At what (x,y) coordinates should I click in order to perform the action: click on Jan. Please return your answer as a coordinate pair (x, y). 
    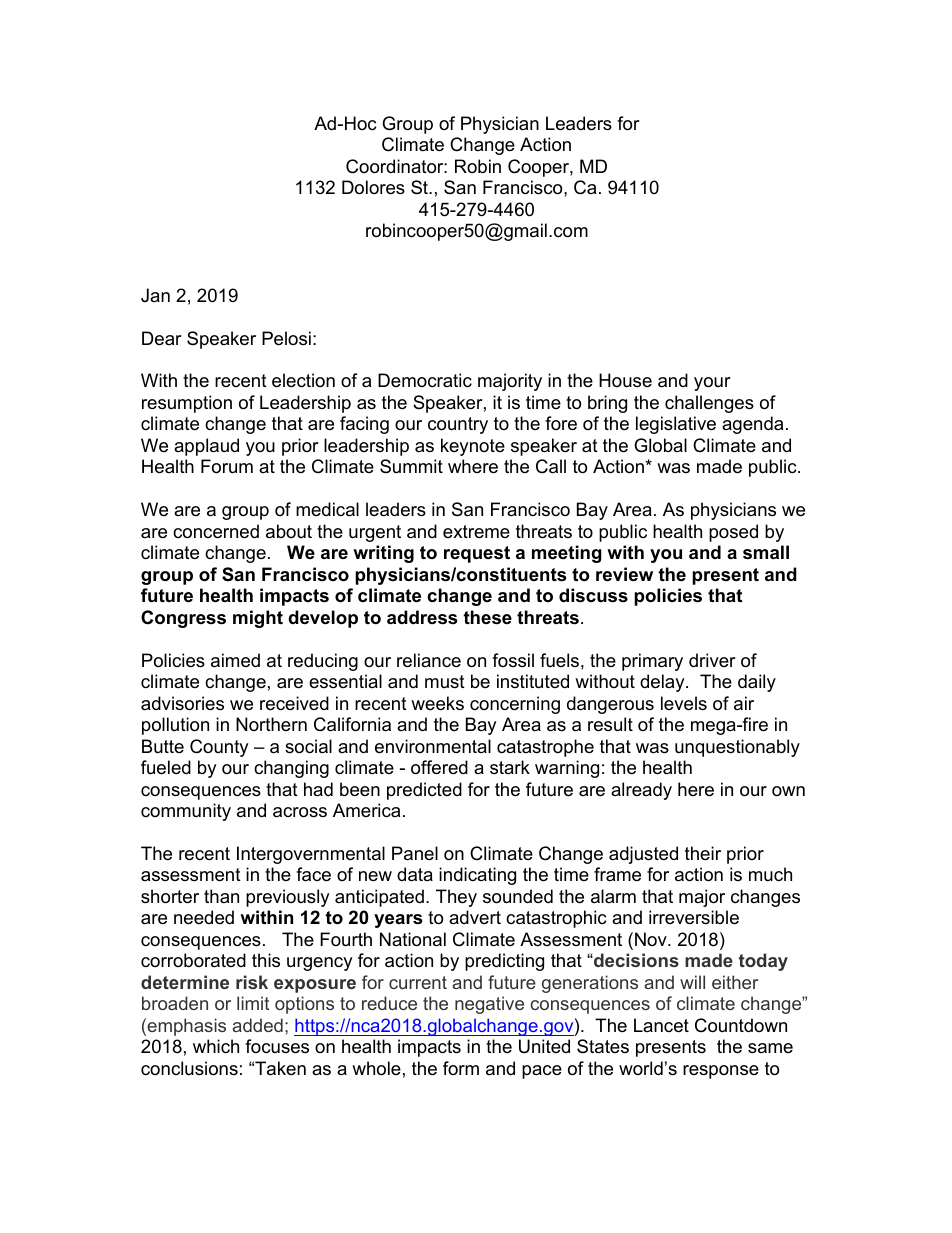
    Looking at the image, I should click on (155, 295).
